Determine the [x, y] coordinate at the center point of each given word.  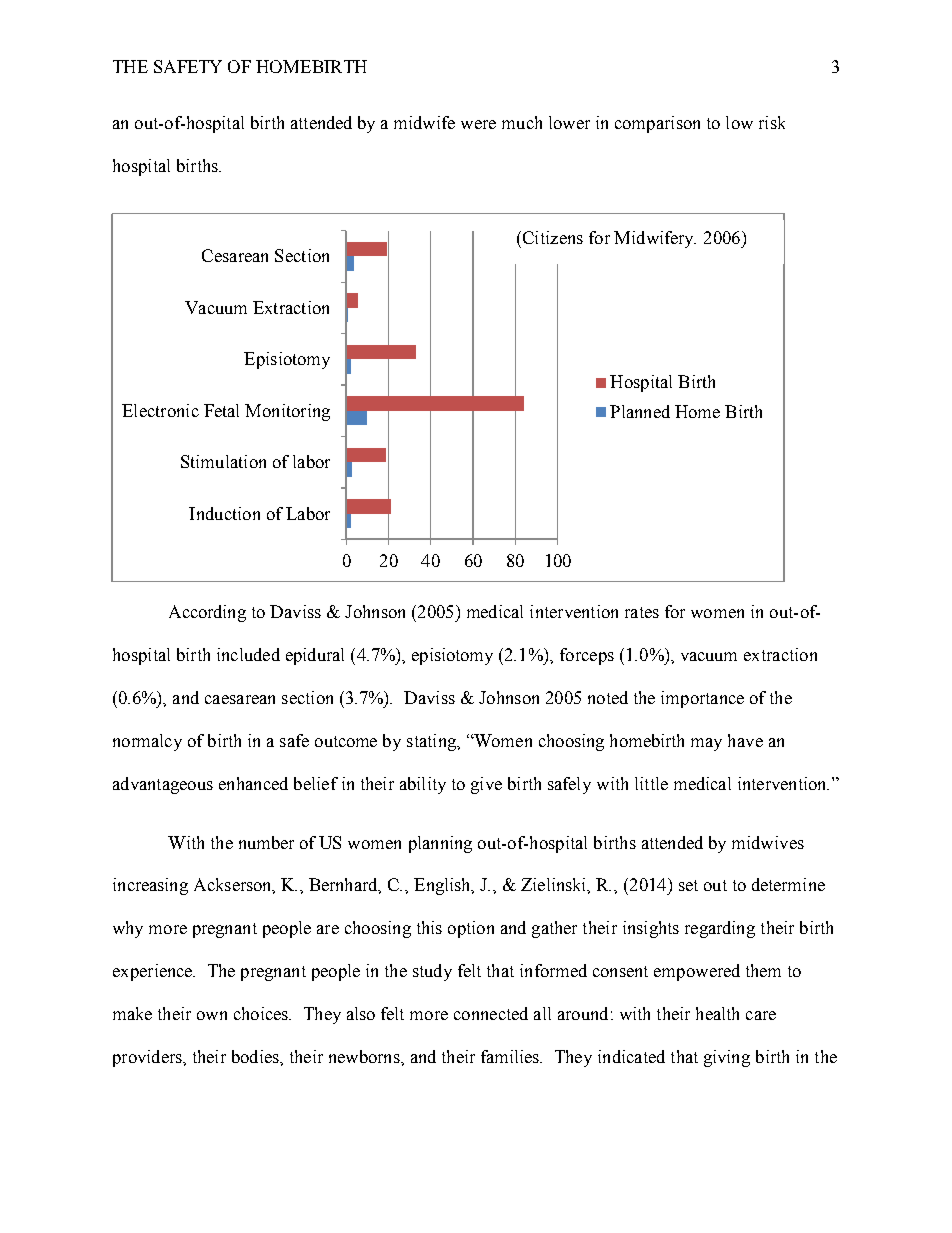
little [651, 783]
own [212, 1015]
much [522, 122]
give [486, 785]
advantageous [163, 785]
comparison [657, 124]
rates [642, 612]
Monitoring [287, 412]
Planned [640, 411]
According [207, 613]
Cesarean [235, 255]
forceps [587, 656]
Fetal [221, 410]
